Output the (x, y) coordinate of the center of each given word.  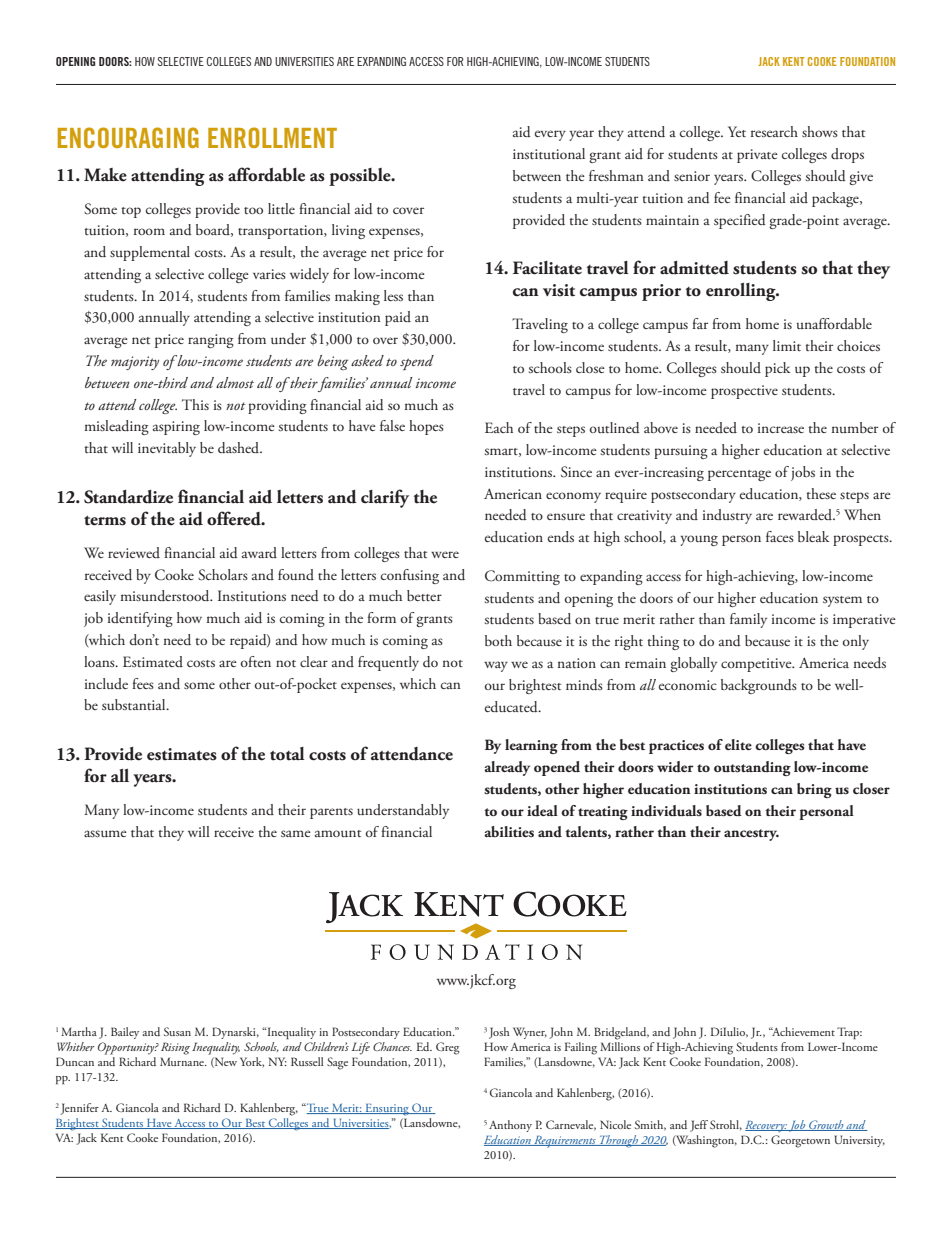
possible (361, 177)
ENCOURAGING (128, 137)
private (757, 156)
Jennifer (78, 1109)
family (748, 620)
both (498, 640)
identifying (140, 619)
